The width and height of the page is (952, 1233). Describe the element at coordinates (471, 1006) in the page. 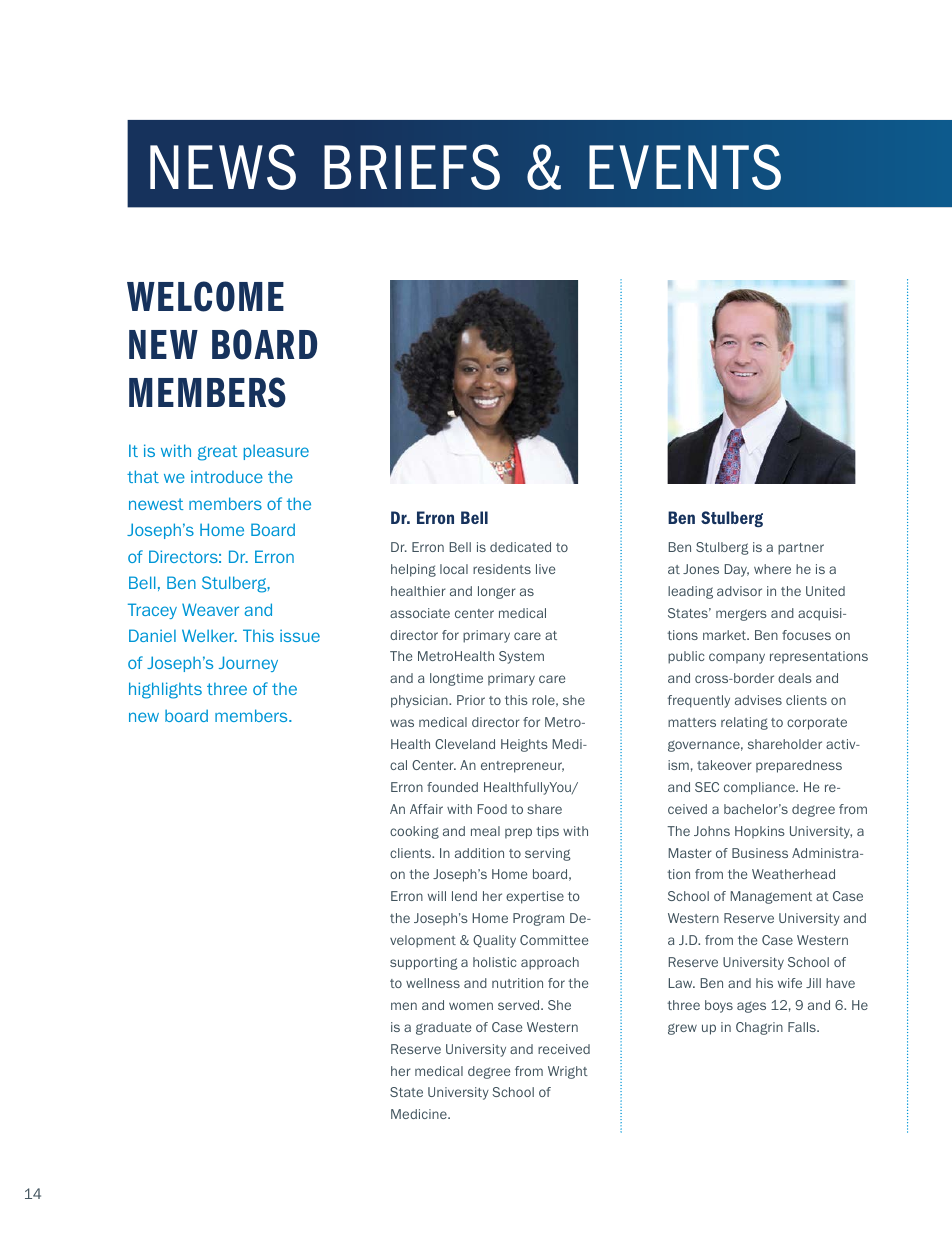

I see `women` at that location.
